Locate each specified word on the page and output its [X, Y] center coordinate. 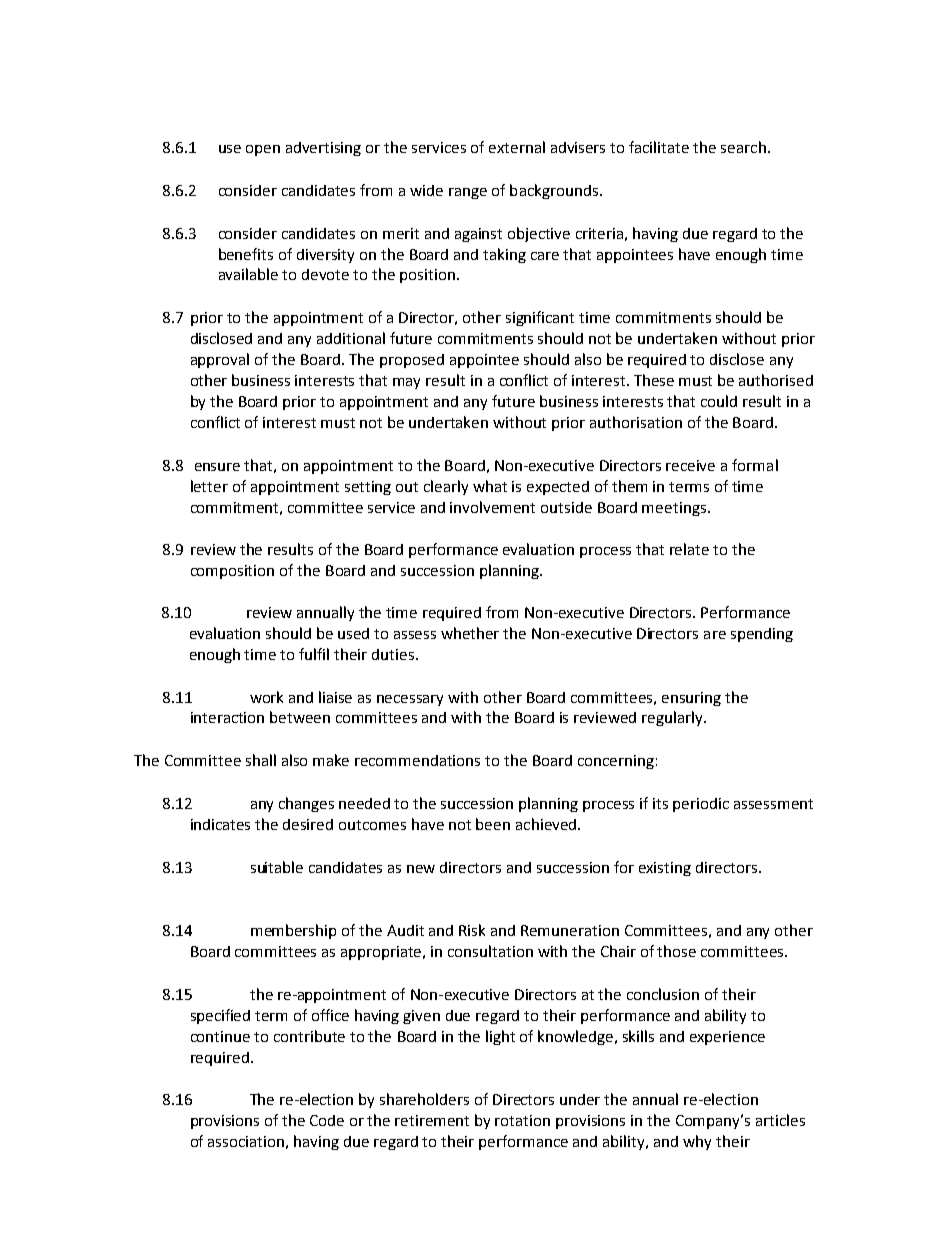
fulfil [314, 654]
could [719, 401]
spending [762, 635]
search [743, 147]
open [263, 150]
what [490, 486]
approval [220, 360]
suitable [277, 867]
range [468, 193]
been [493, 824]
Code [327, 1120]
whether [470, 633]
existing [665, 869]
